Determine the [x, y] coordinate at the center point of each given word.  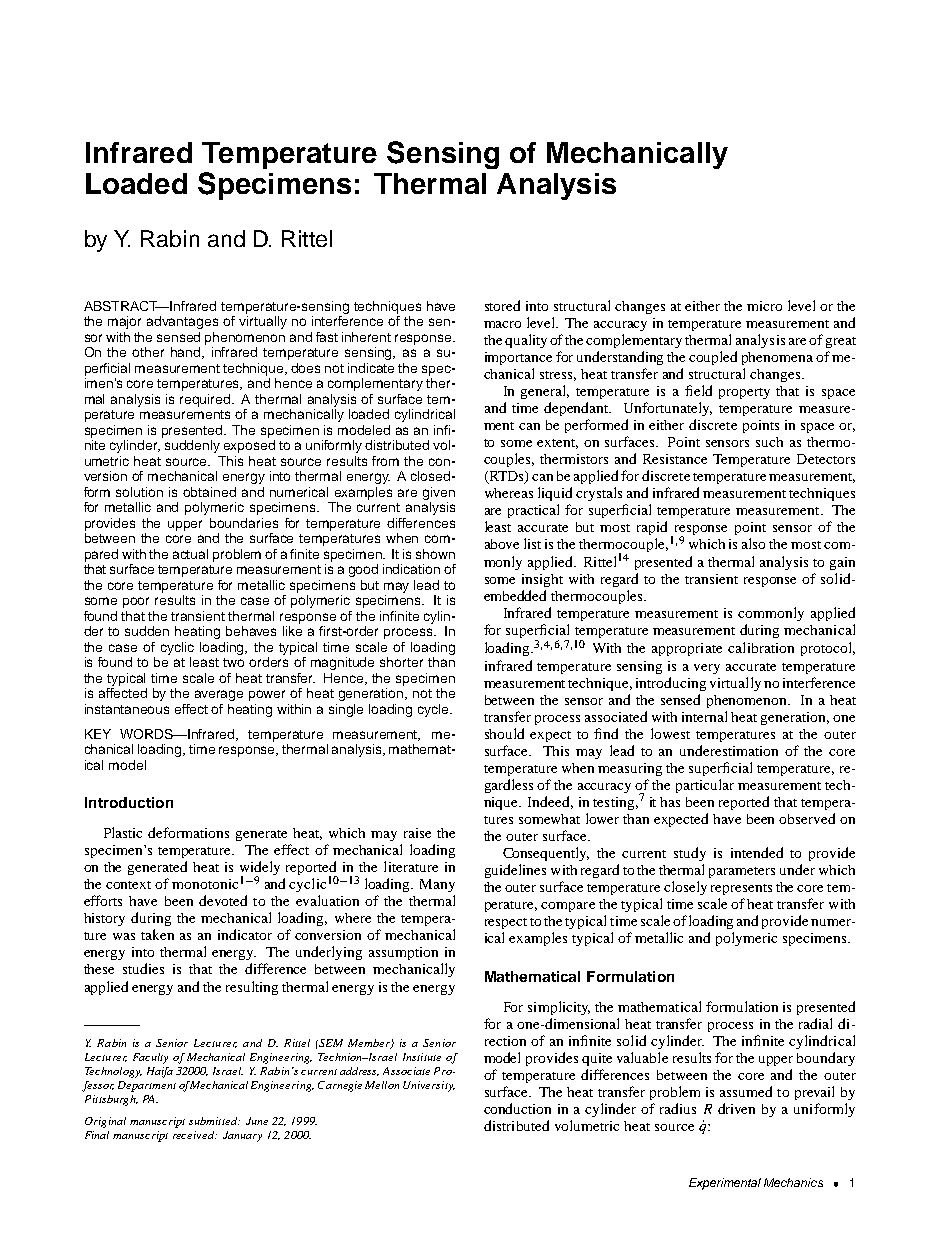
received [195, 1135]
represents [741, 889]
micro [764, 306]
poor [136, 602]
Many [437, 885]
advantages [182, 322]
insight [542, 580]
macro [502, 324]
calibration [761, 647]
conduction [517, 1108]
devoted [223, 900]
